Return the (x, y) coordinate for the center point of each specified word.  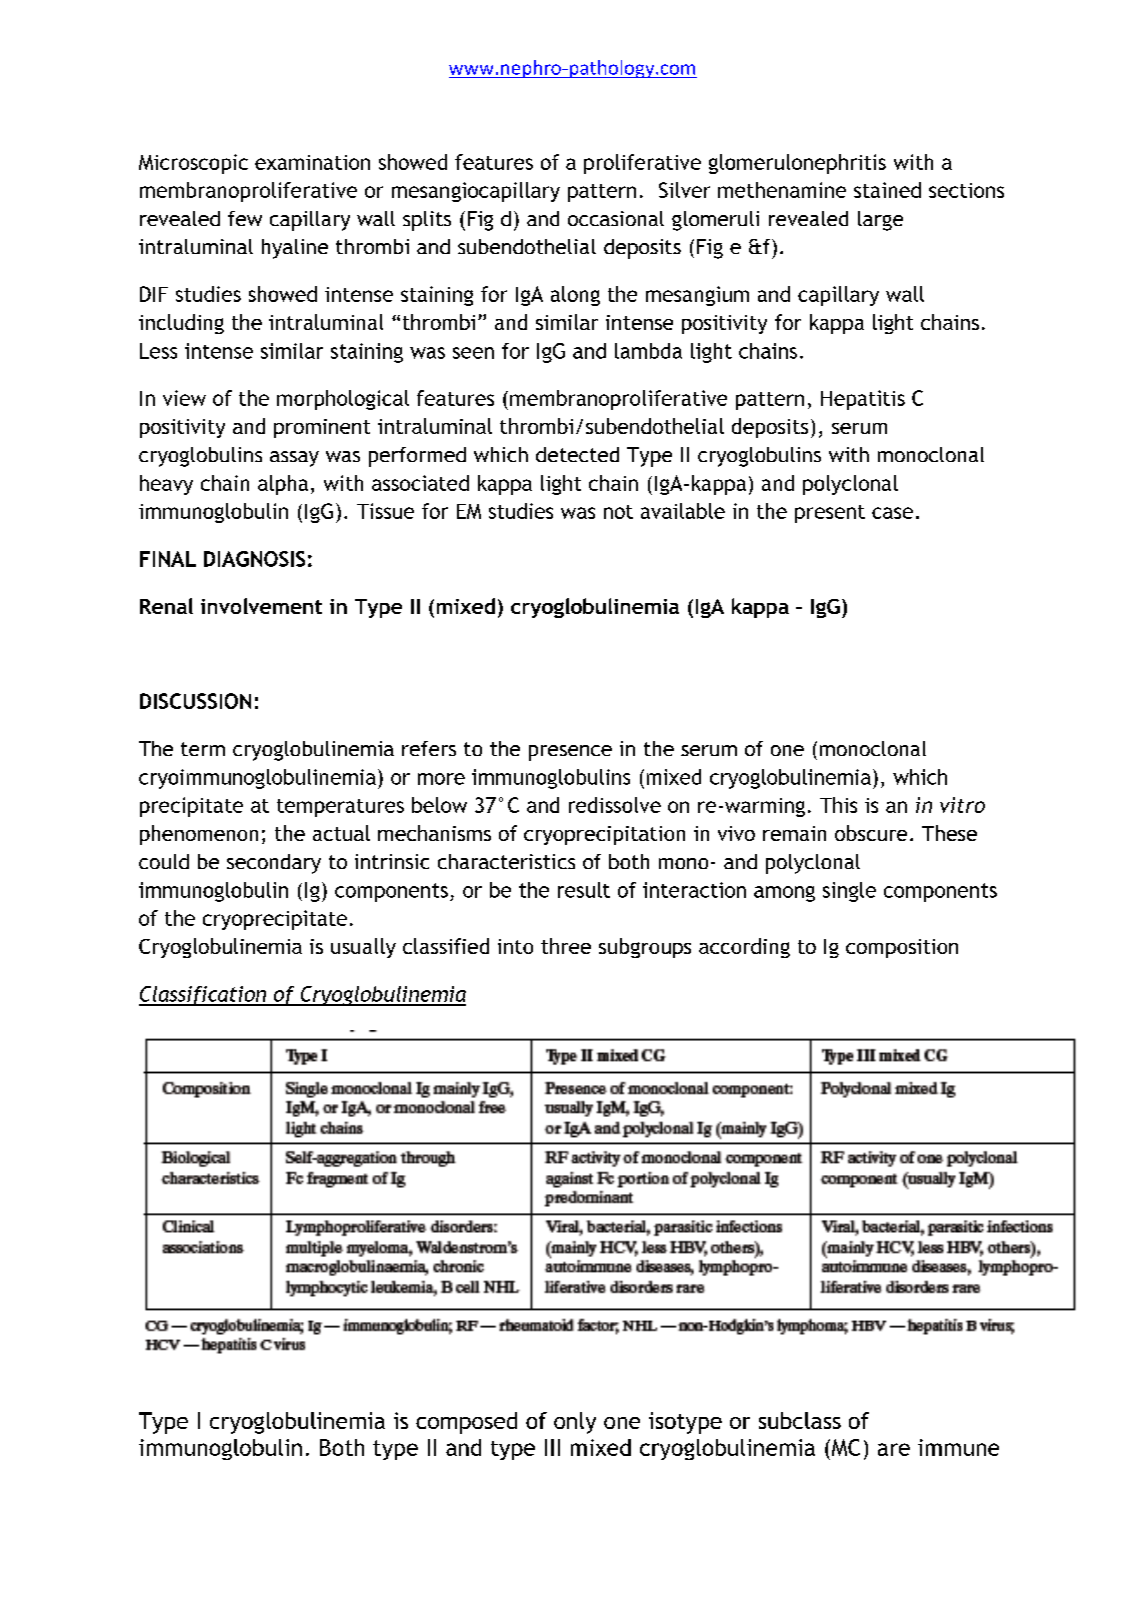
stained (887, 190)
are (894, 1449)
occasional (616, 218)
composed (466, 1423)
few (245, 218)
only (575, 1423)
